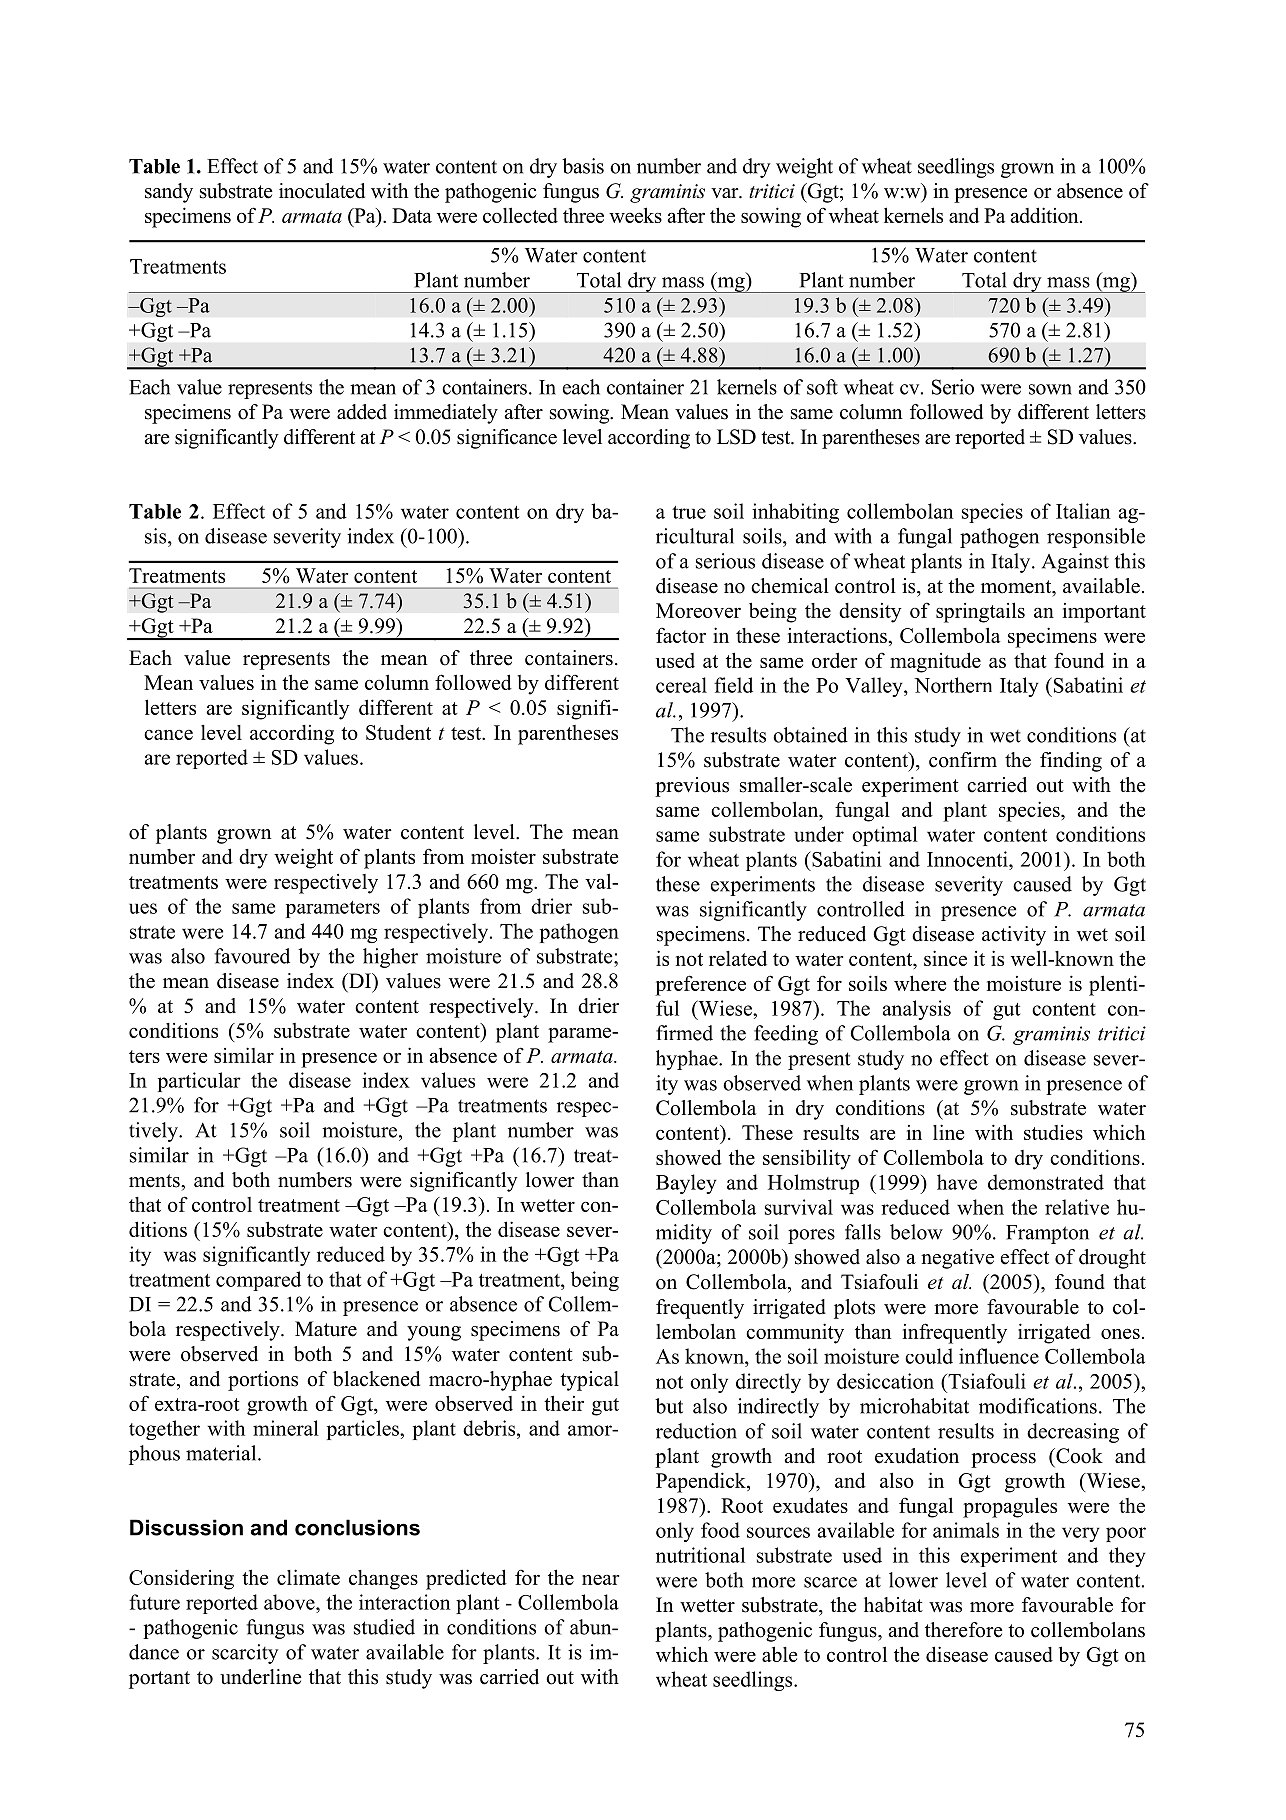  I want to click on influence, so click(999, 1356).
